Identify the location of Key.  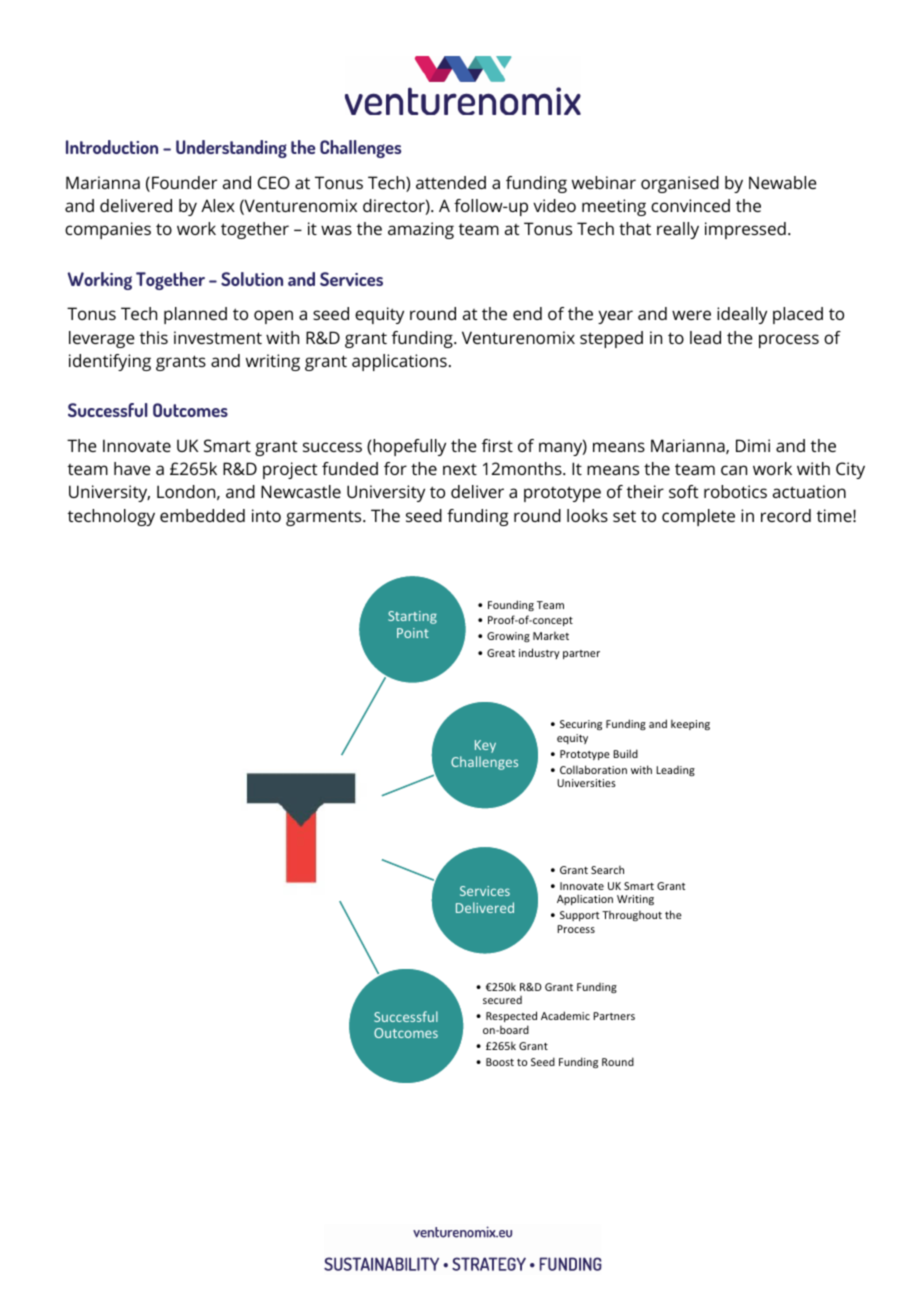
(485, 746).
